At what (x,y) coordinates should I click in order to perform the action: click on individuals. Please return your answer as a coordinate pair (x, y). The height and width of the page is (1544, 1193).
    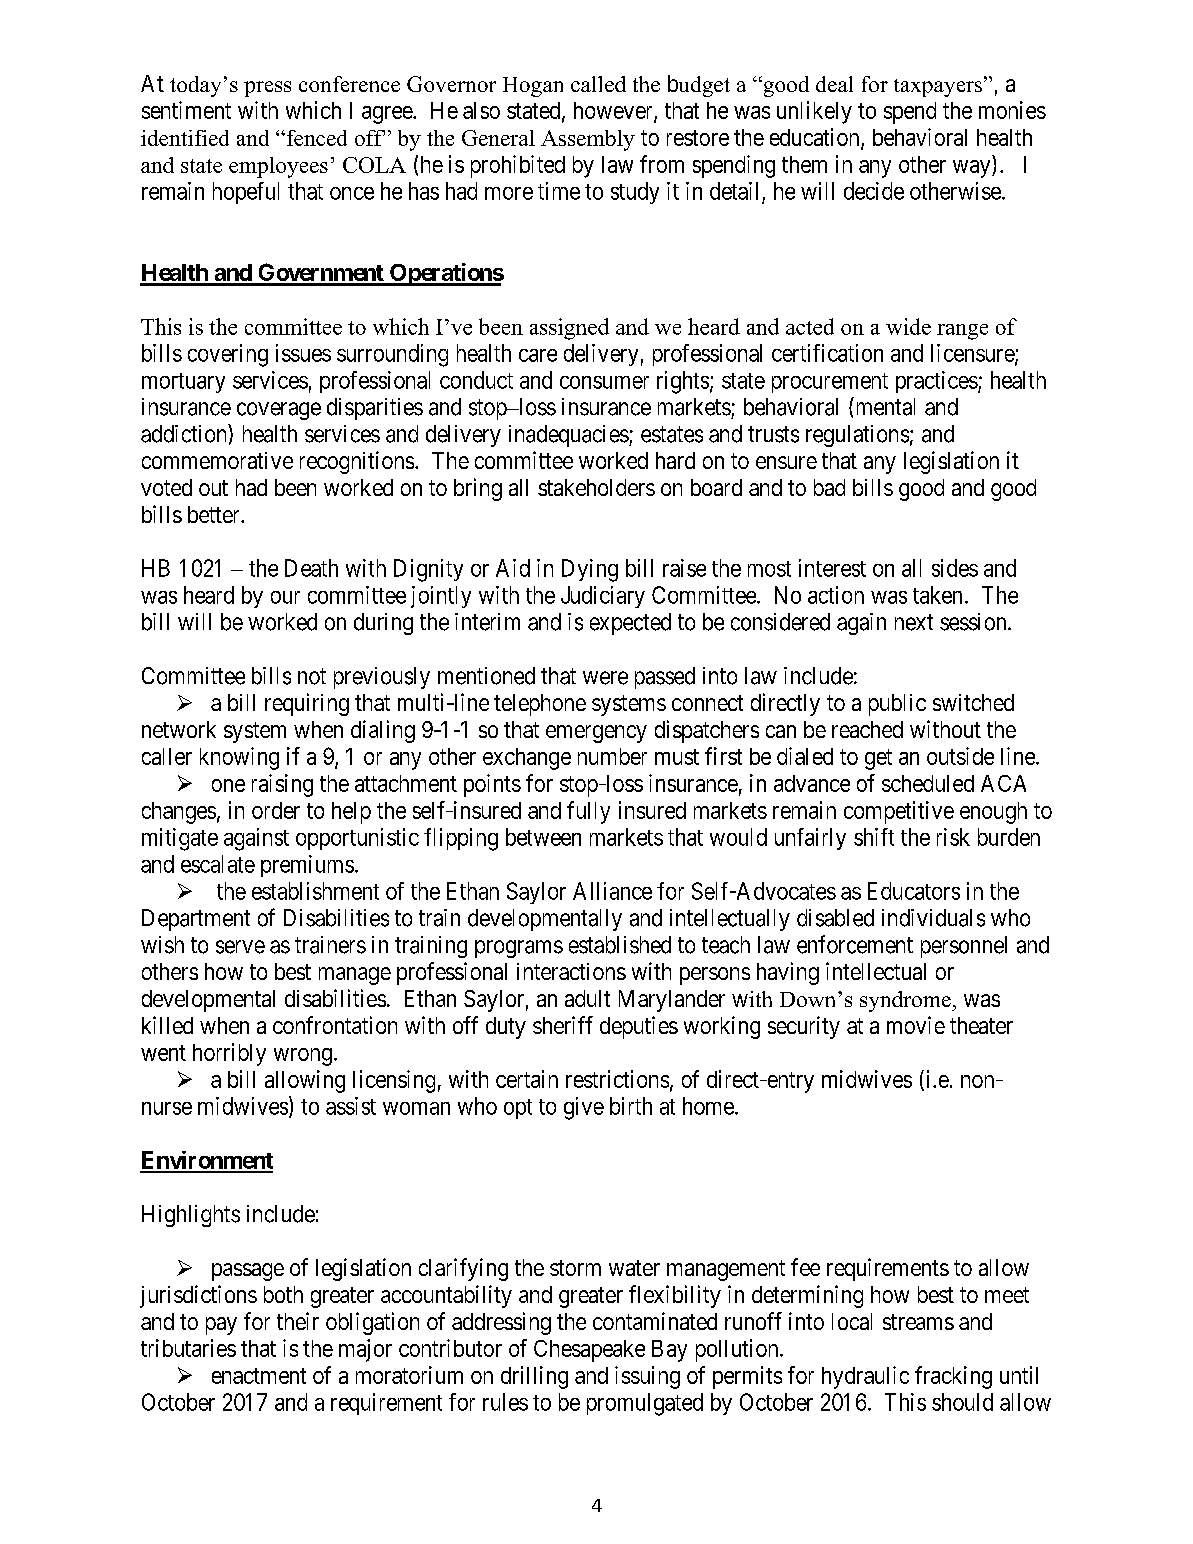
    Looking at the image, I should click on (933, 918).
